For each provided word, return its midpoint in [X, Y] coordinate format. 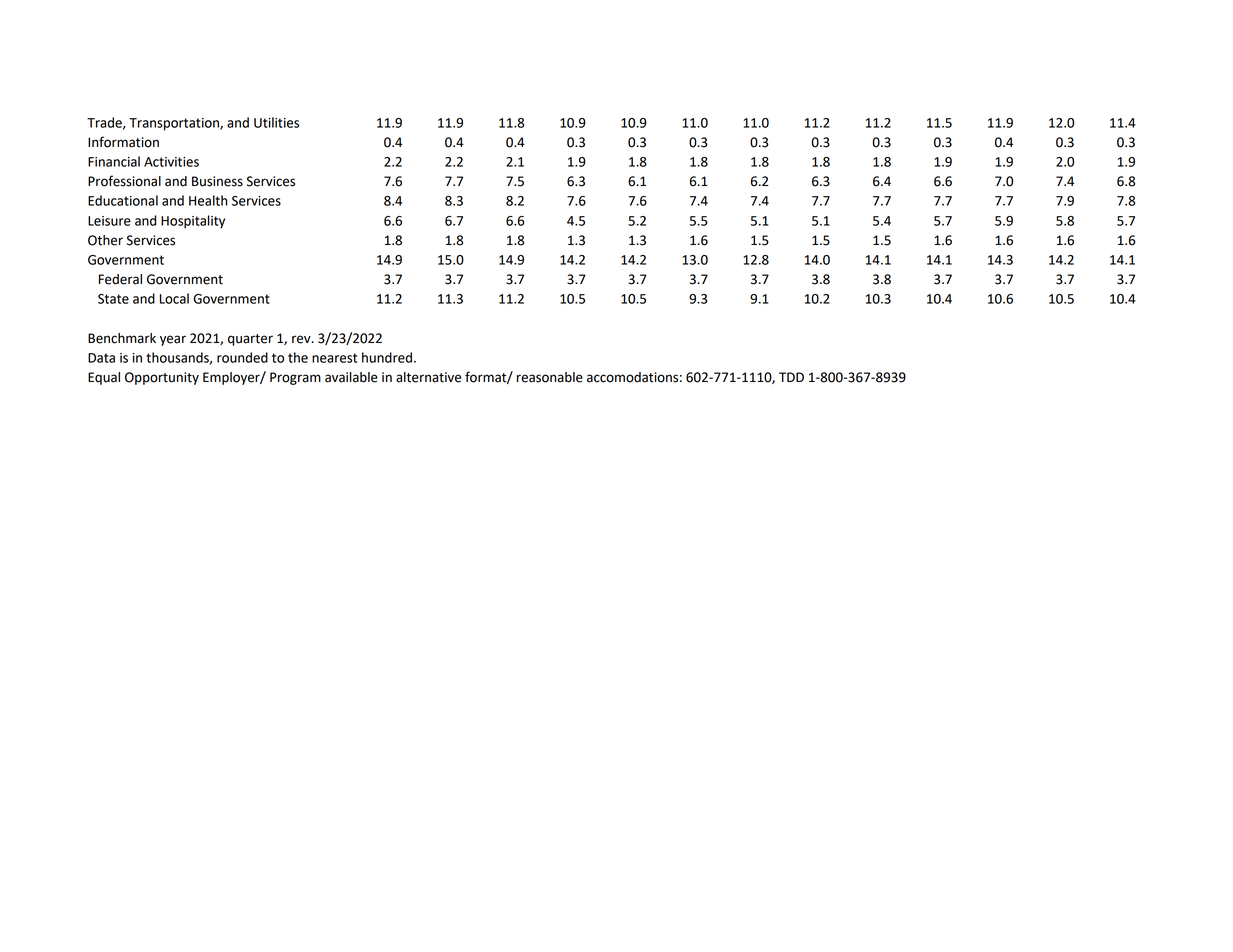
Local [174, 298]
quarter [250, 340]
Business [217, 181]
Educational [123, 200]
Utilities [276, 122]
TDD [791, 377]
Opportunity [162, 378]
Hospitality [193, 222]
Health [208, 200]
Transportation [175, 124]
